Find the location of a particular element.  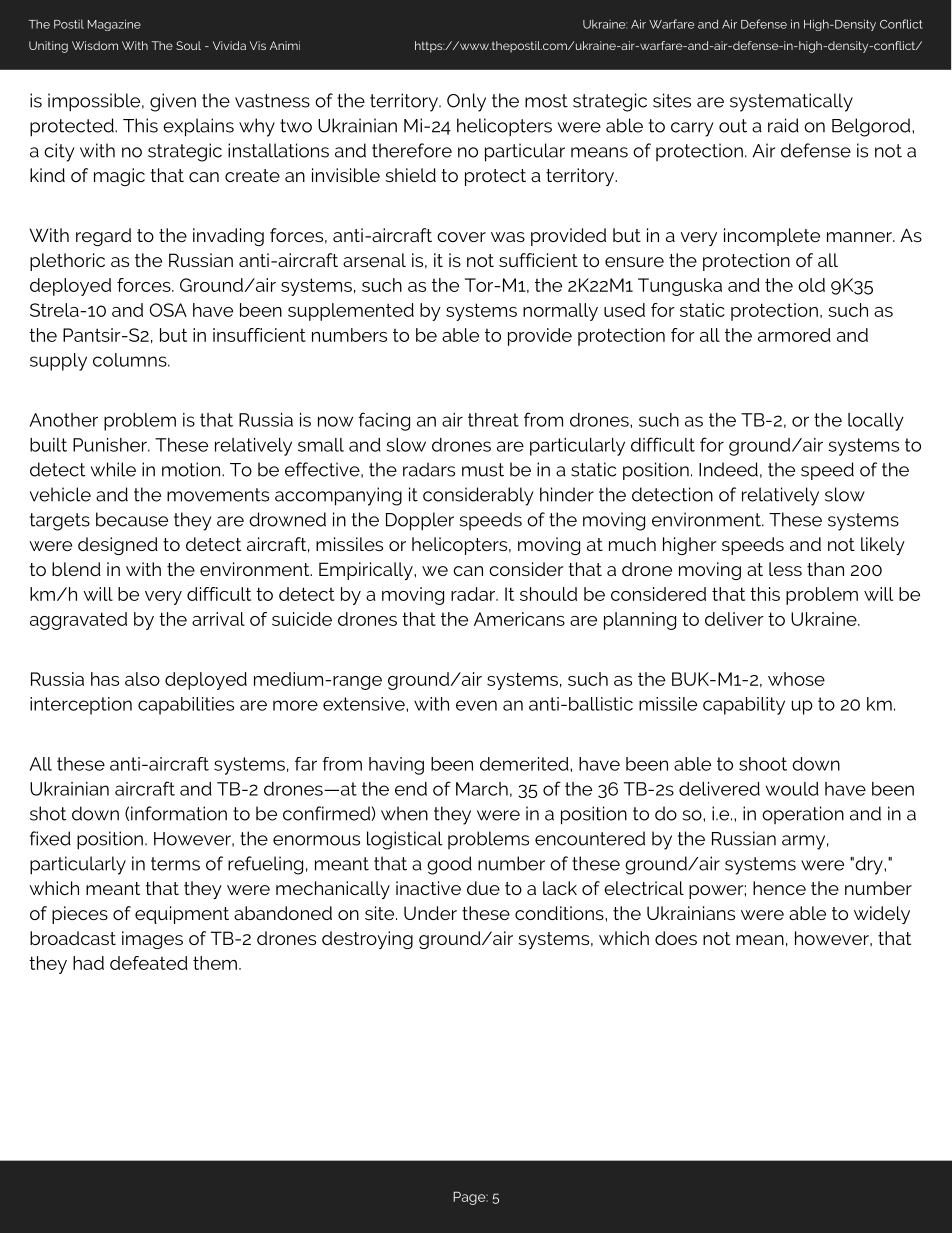

hence is located at coordinates (779, 888).
